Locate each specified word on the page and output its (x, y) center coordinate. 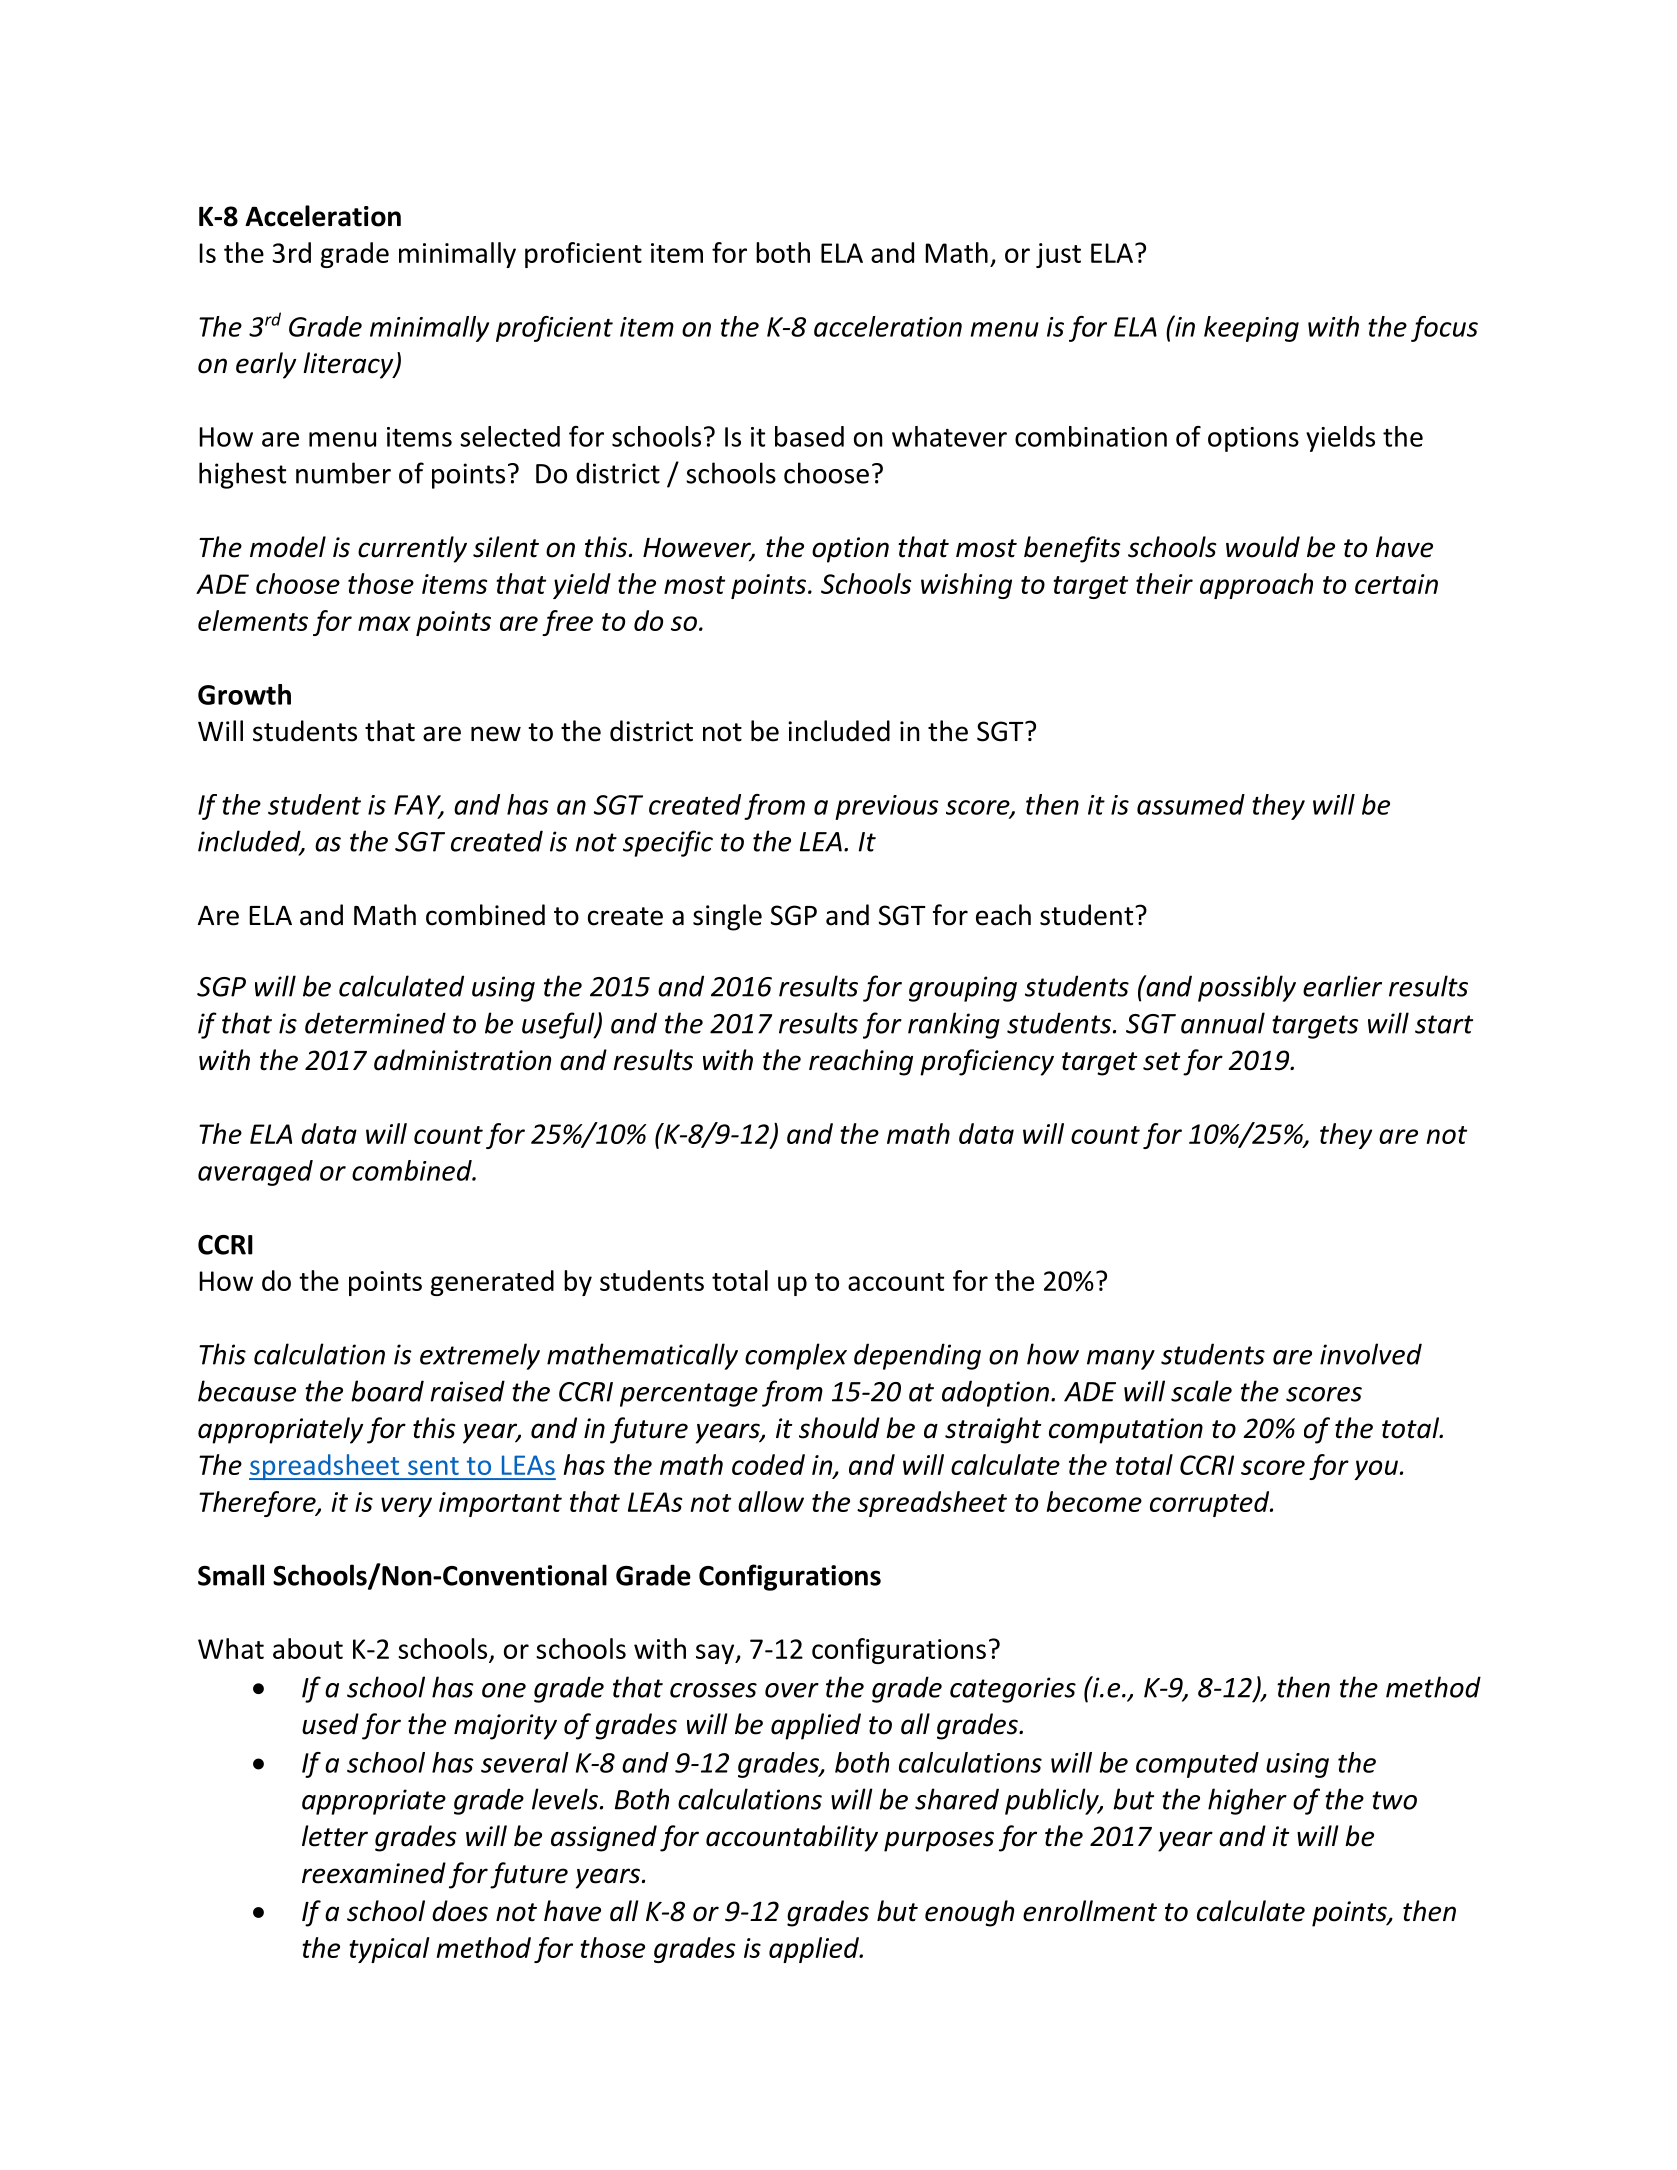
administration (462, 1060)
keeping (1251, 329)
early (266, 365)
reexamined (374, 1873)
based (809, 436)
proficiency (987, 1062)
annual (1223, 1023)
